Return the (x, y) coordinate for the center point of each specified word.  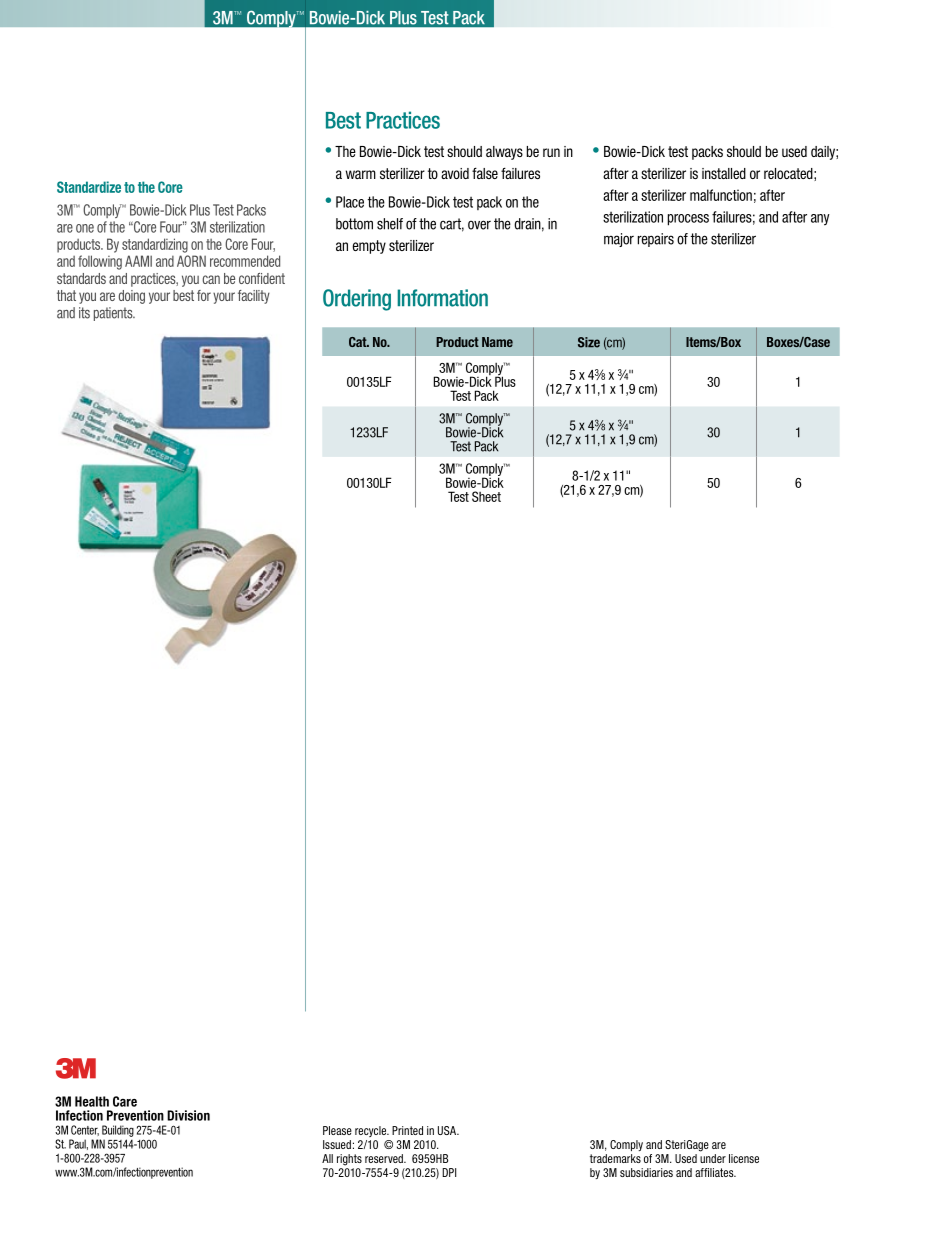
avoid (455, 173)
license (744, 1158)
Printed (407, 1130)
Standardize (89, 187)
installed (724, 173)
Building (118, 1131)
